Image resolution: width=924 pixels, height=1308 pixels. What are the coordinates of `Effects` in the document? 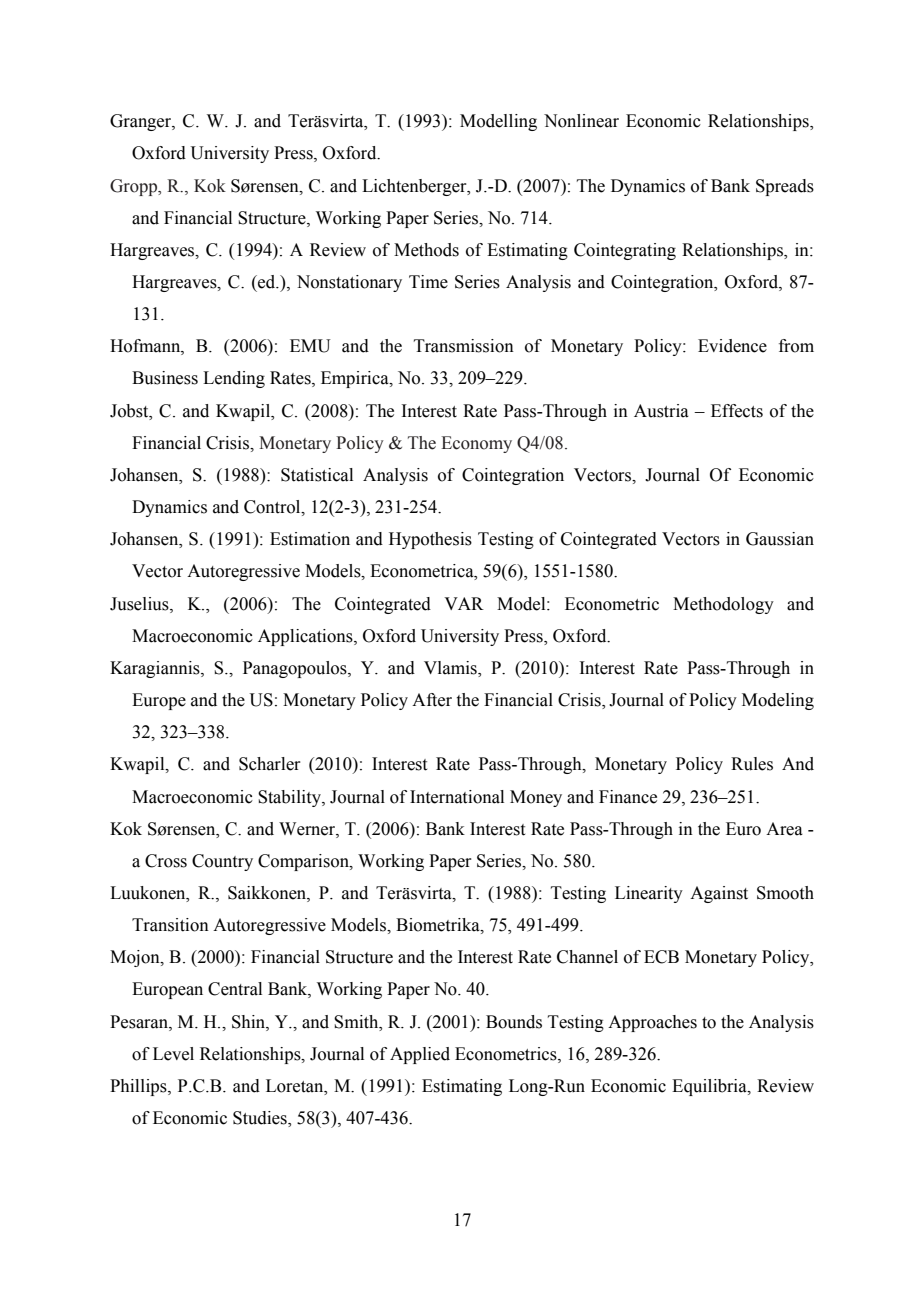 It's located at (737, 411).
